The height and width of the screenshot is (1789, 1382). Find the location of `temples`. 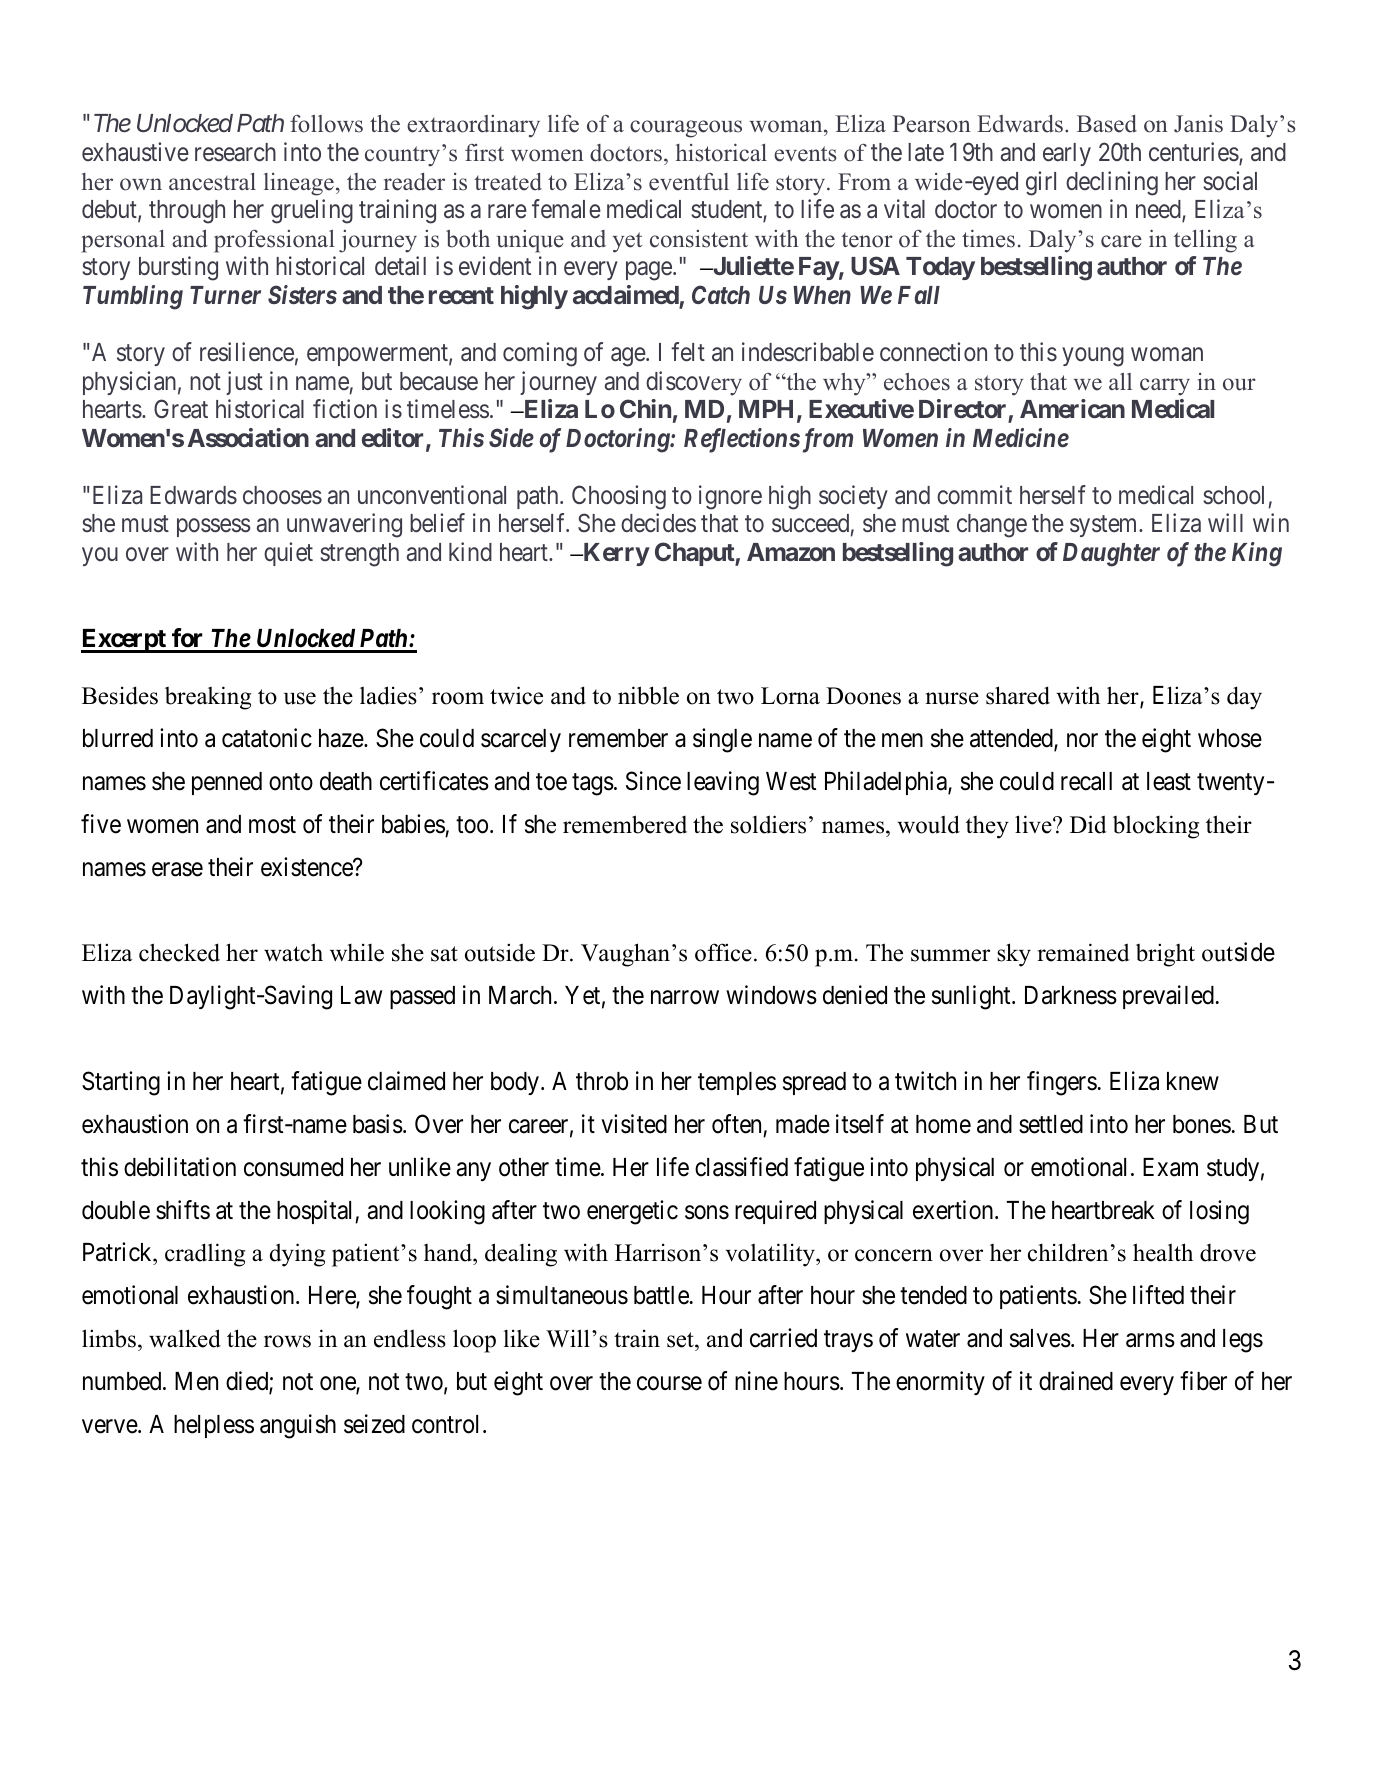

temples is located at coordinates (737, 1083).
